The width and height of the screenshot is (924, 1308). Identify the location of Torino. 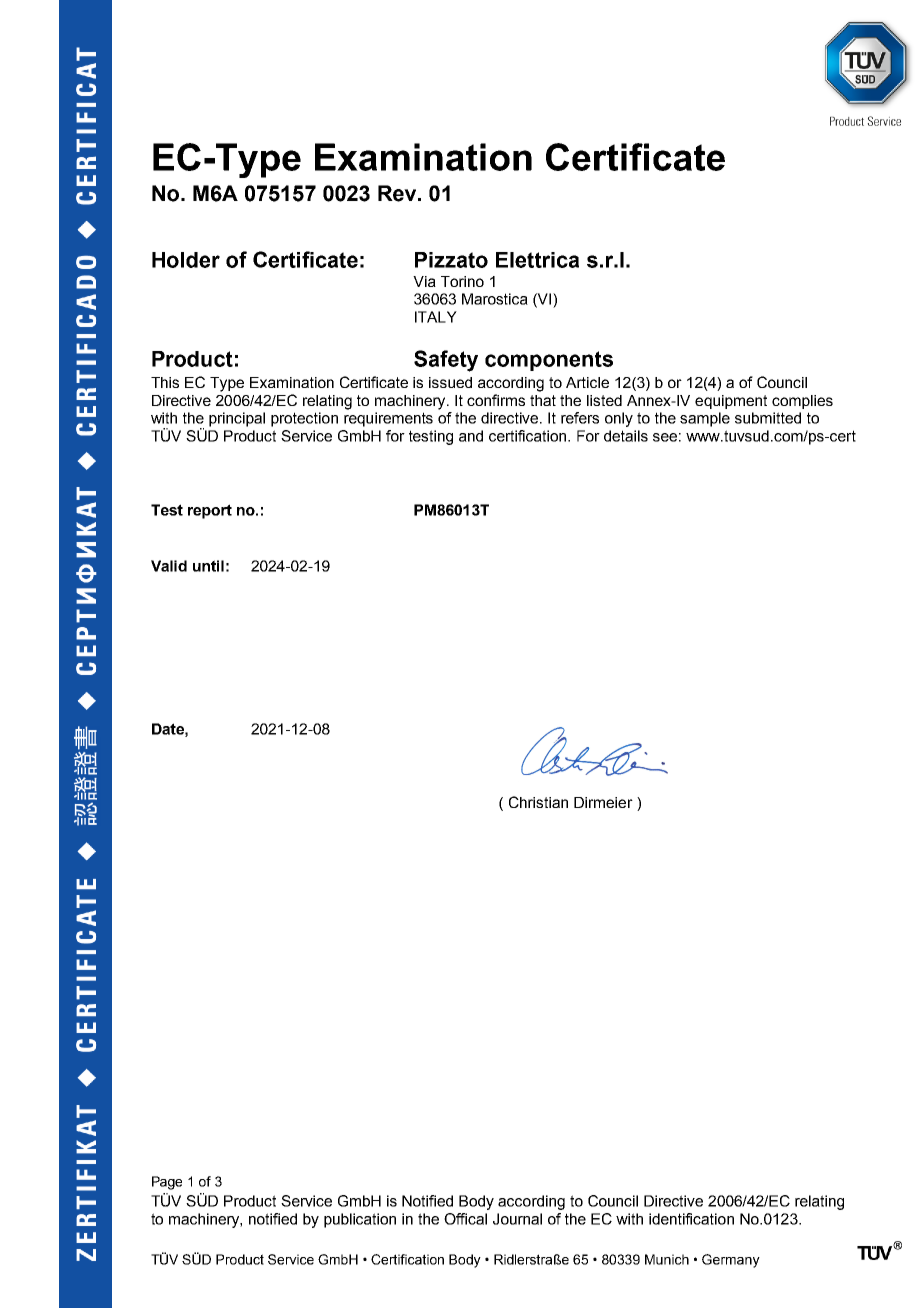
(462, 281).
